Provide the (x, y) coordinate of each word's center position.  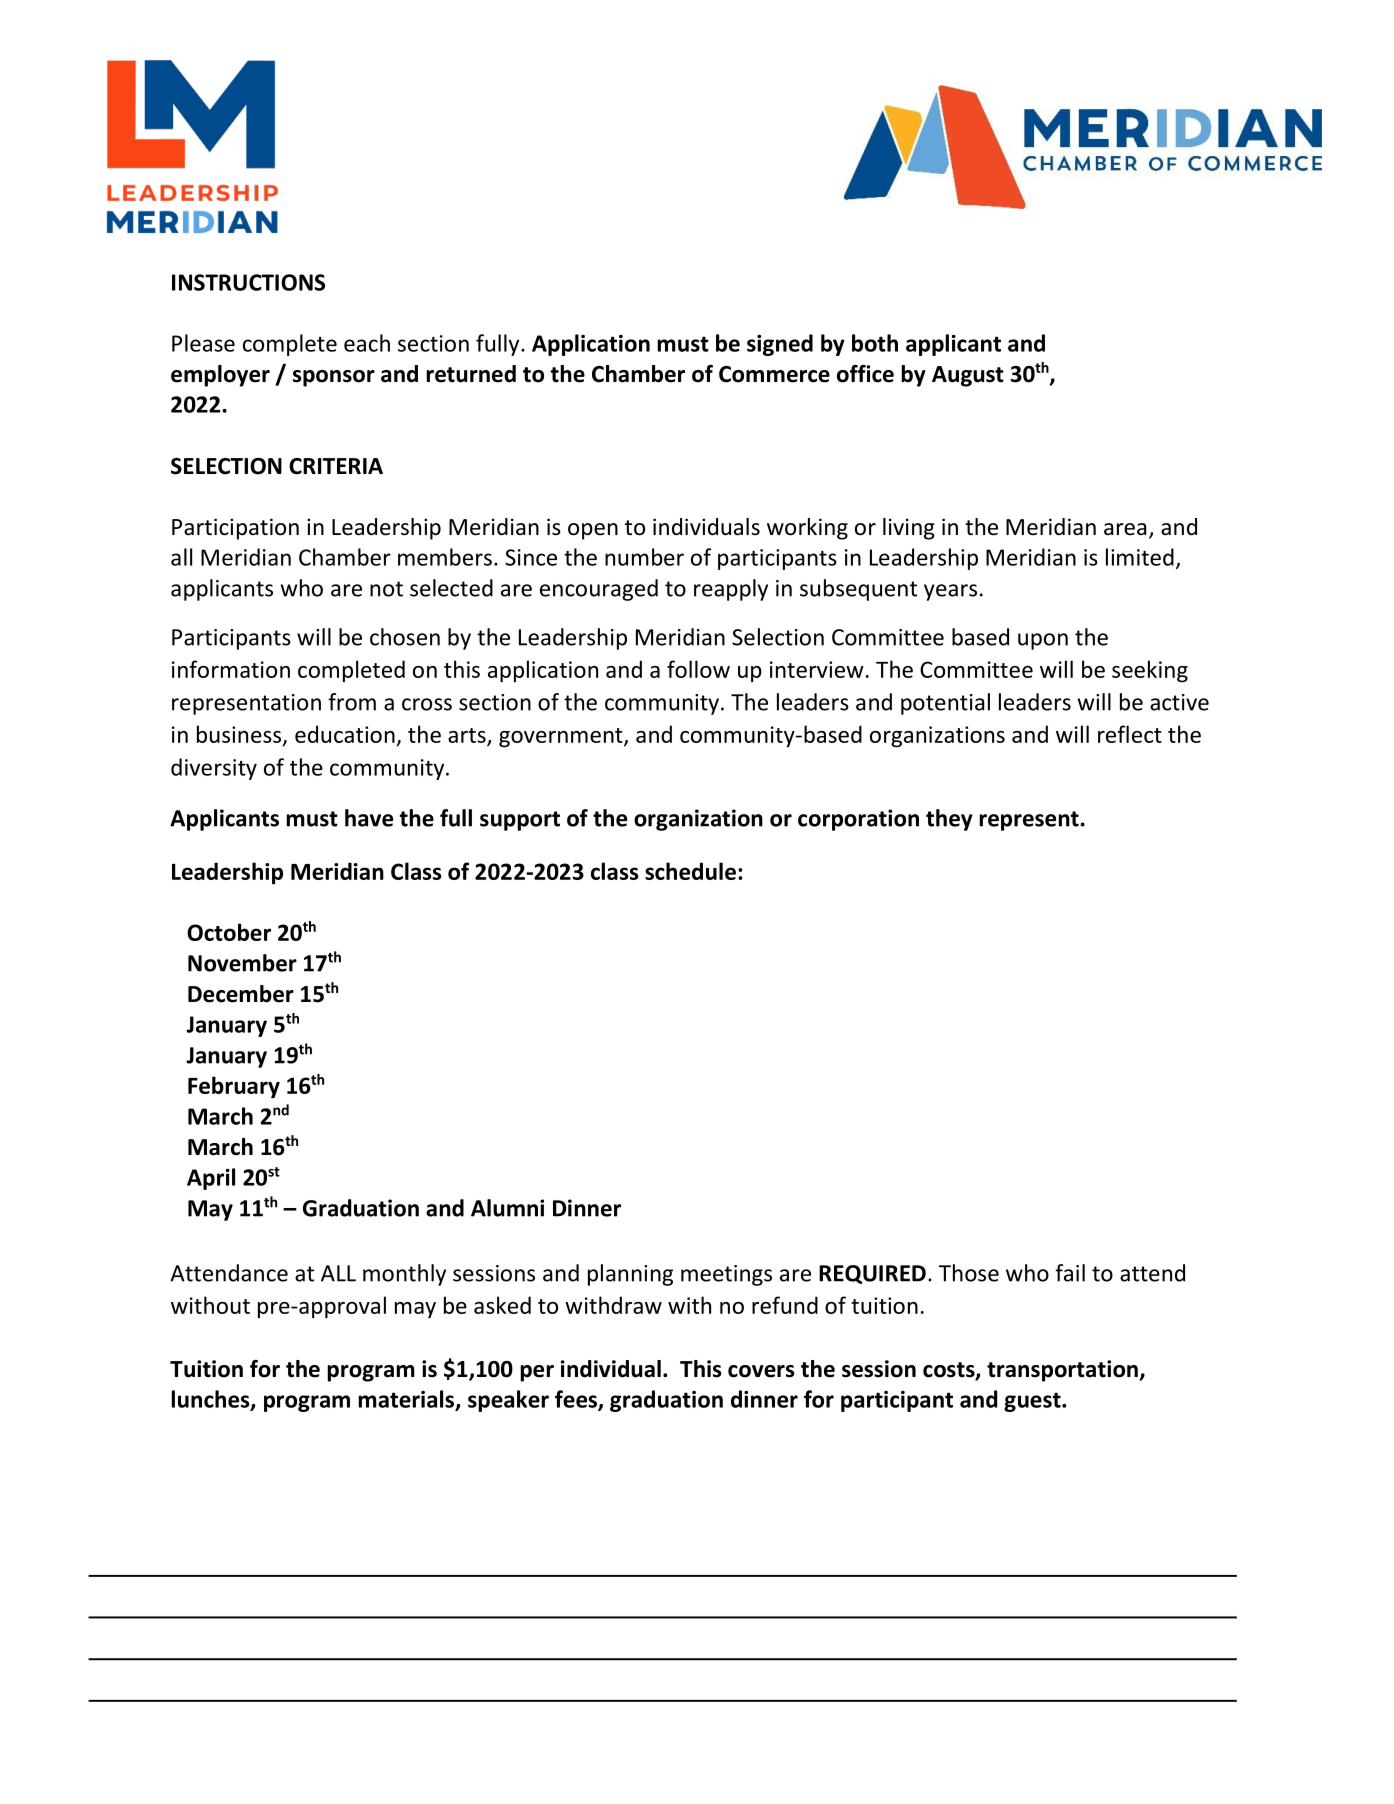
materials (406, 1399)
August (968, 376)
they (949, 820)
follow (698, 669)
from (352, 702)
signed (780, 345)
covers (761, 1371)
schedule (690, 871)
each (367, 343)
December (241, 994)
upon (1043, 641)
